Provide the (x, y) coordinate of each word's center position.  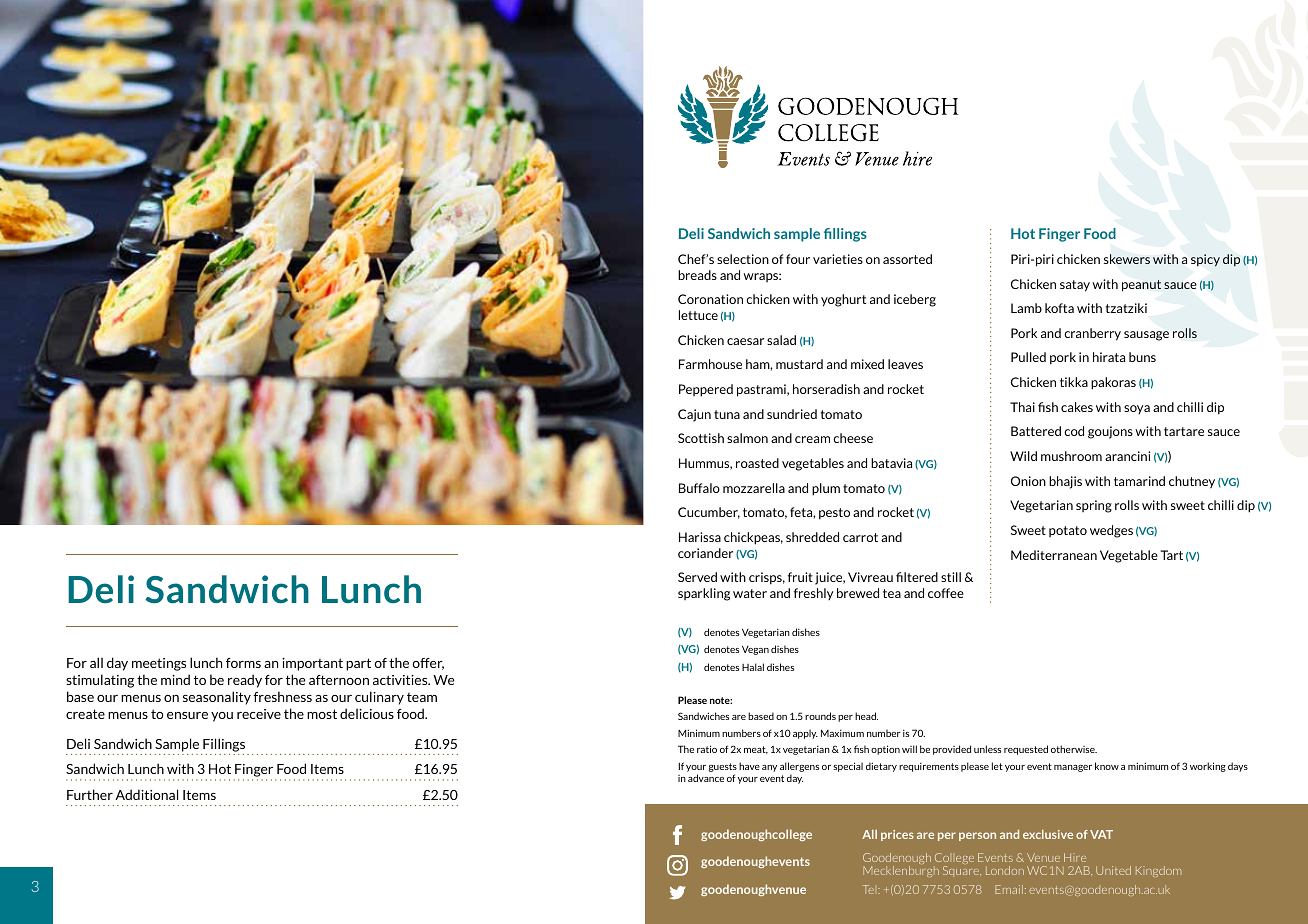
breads (697, 275)
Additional (146, 794)
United (1113, 870)
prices (897, 835)
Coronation (710, 299)
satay (1075, 286)
